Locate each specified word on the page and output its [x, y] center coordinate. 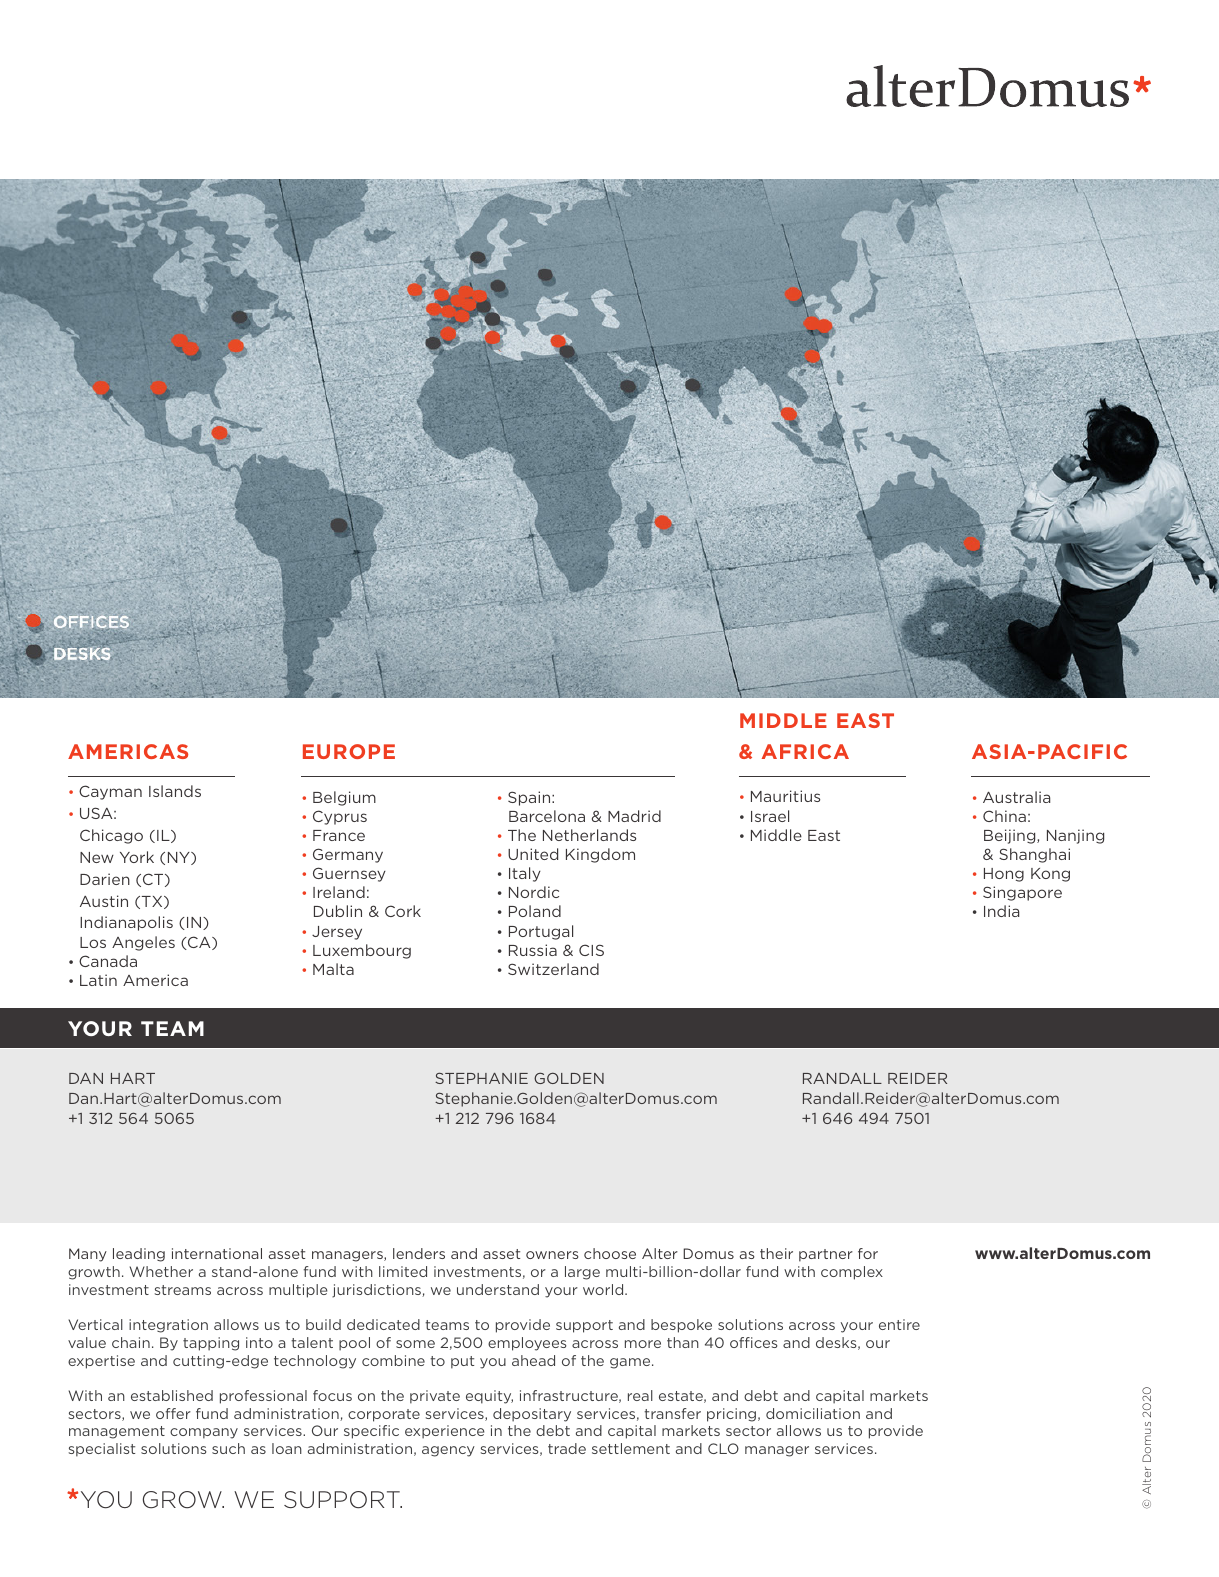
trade [567, 1448]
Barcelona [547, 816]
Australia [1016, 797]
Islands [175, 791]
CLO [723, 1448]
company [204, 1433]
